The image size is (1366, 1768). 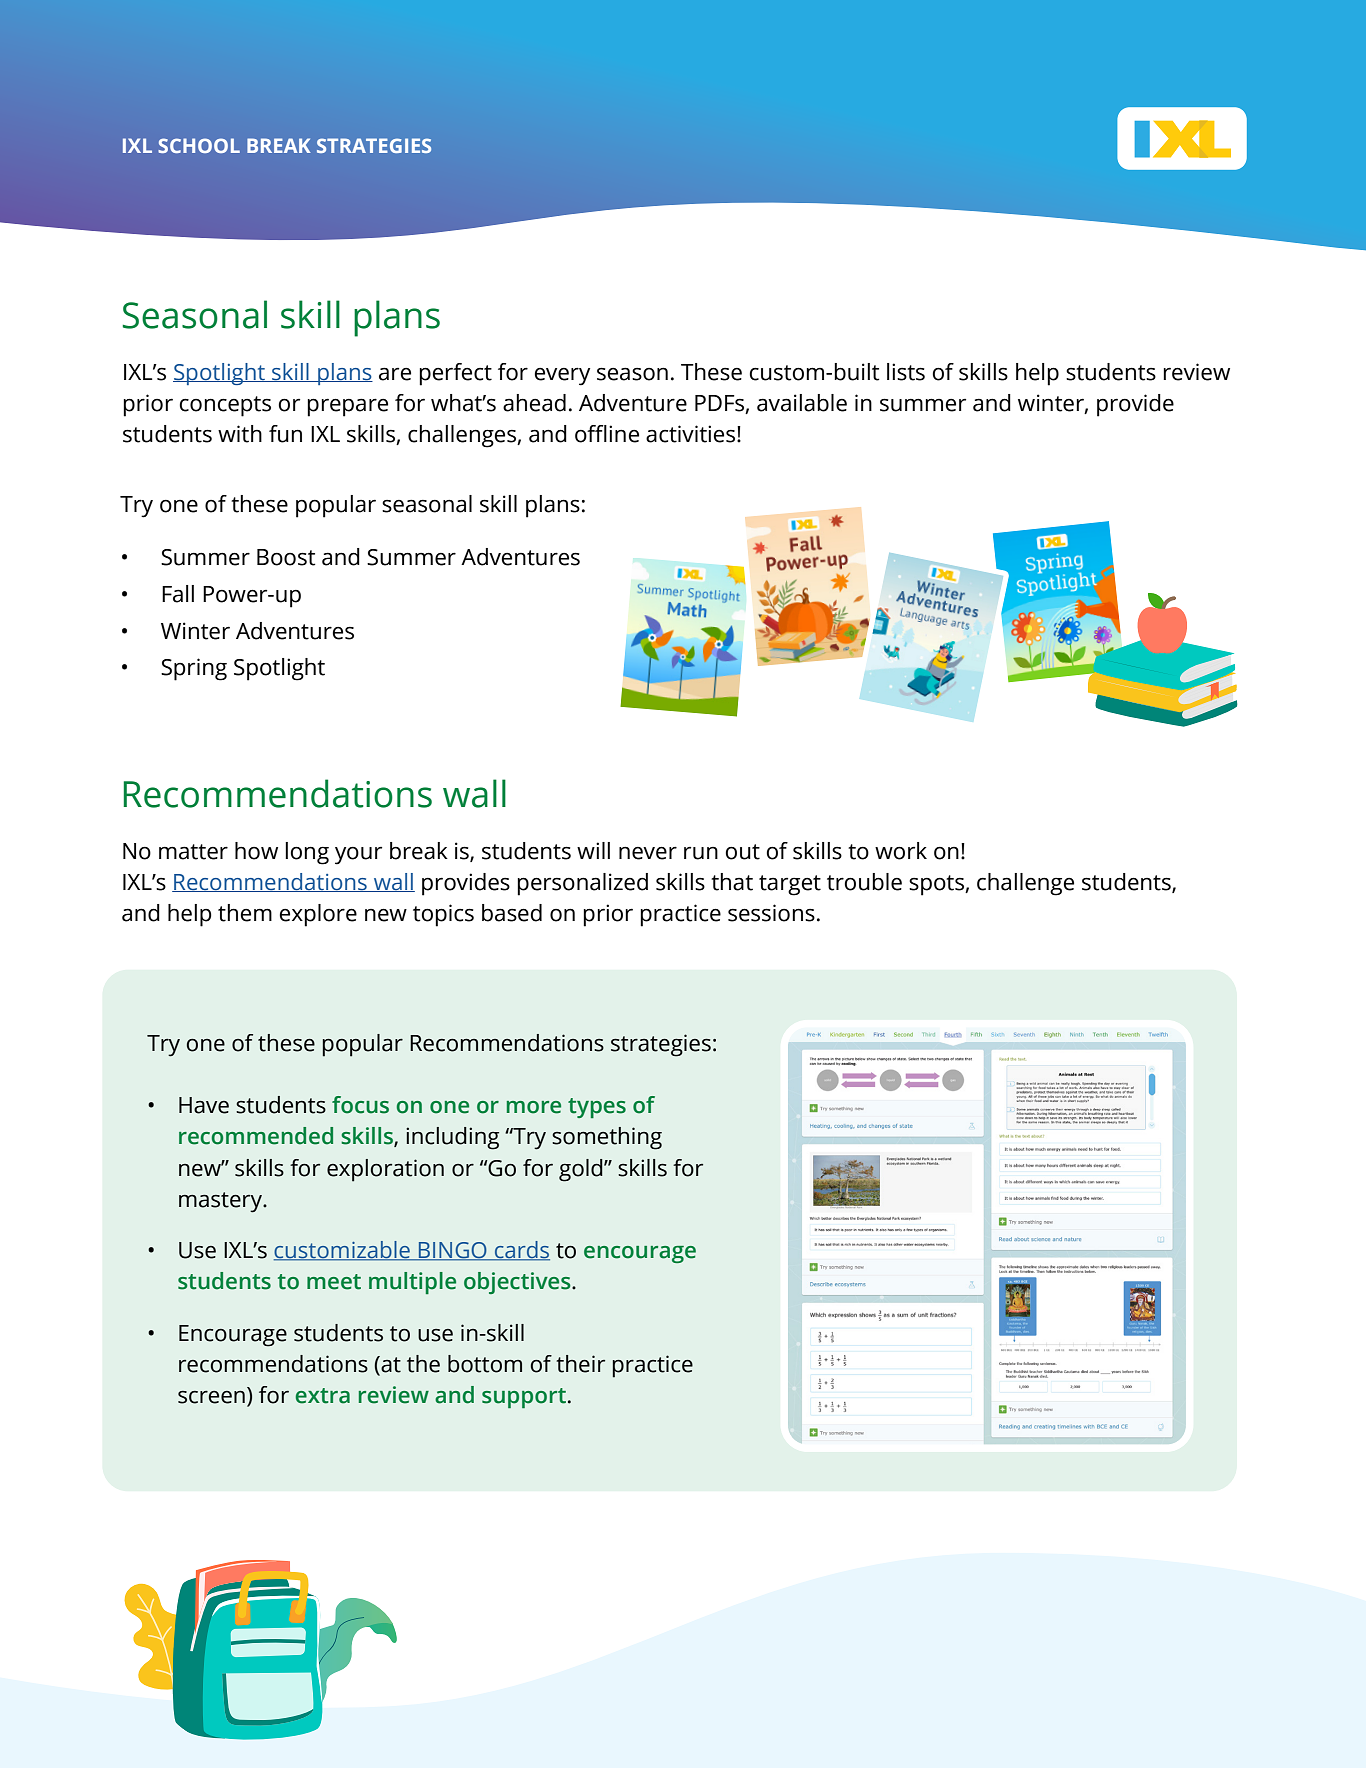 I want to click on more, so click(x=534, y=1107).
